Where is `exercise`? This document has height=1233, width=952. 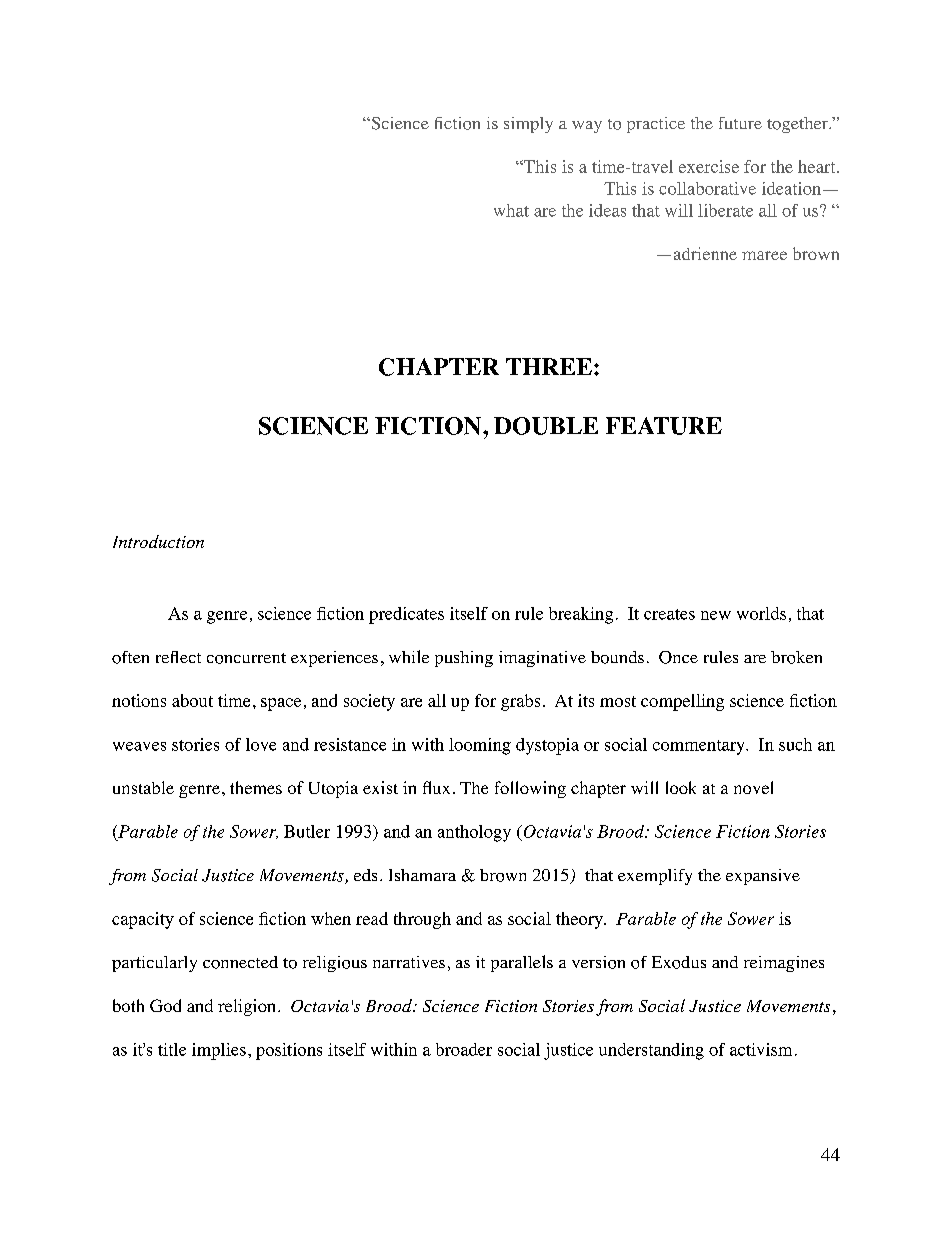
exercise is located at coordinates (709, 166).
